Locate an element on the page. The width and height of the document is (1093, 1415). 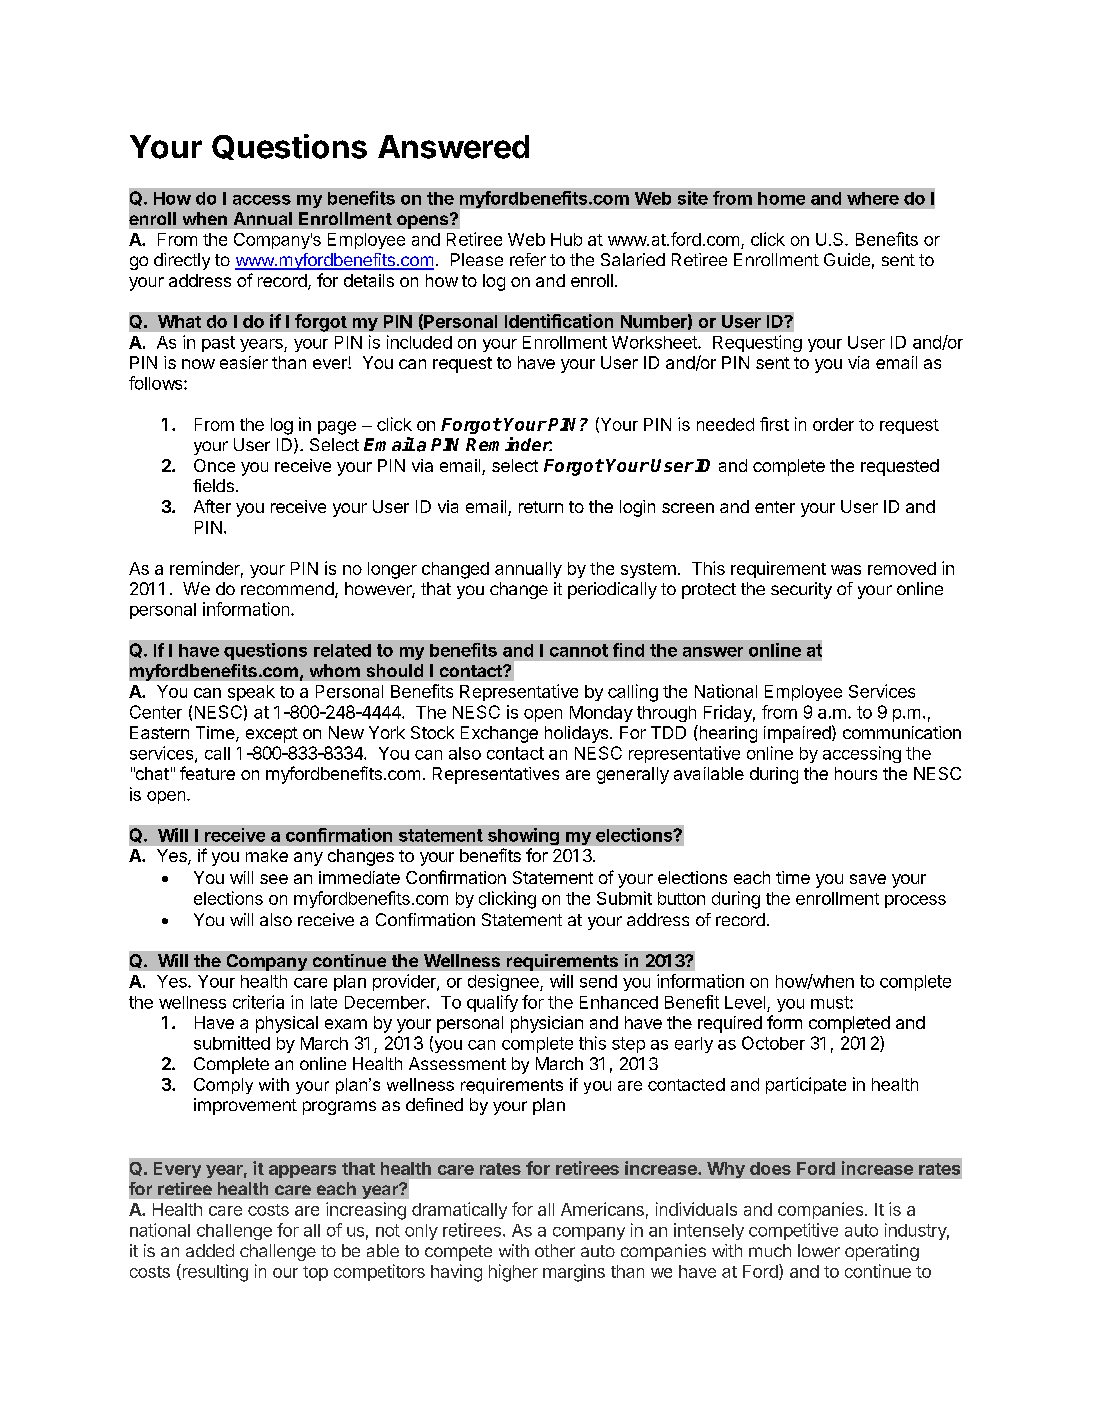
Hub is located at coordinates (566, 239).
